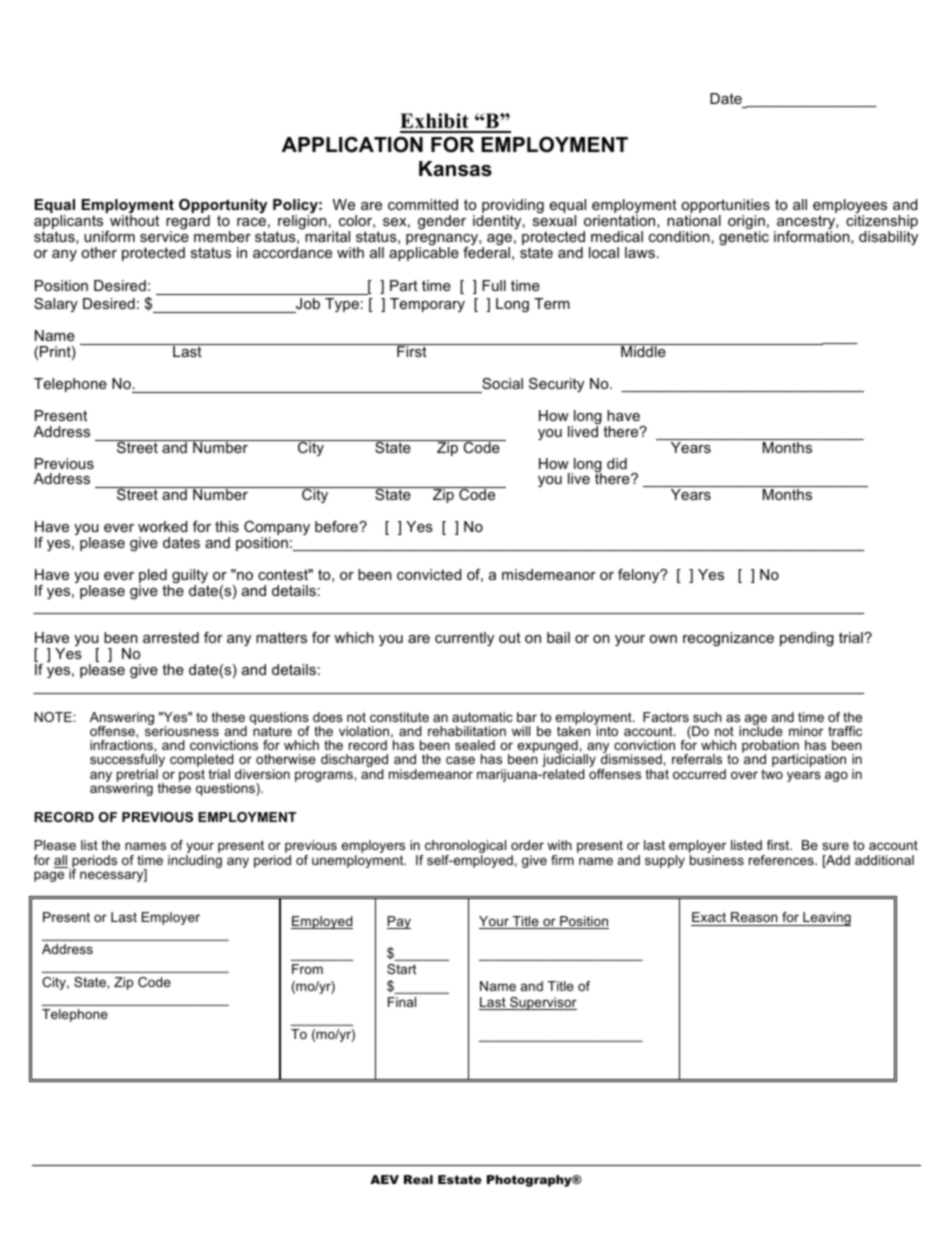  I want to click on infractions, so click(122, 745).
